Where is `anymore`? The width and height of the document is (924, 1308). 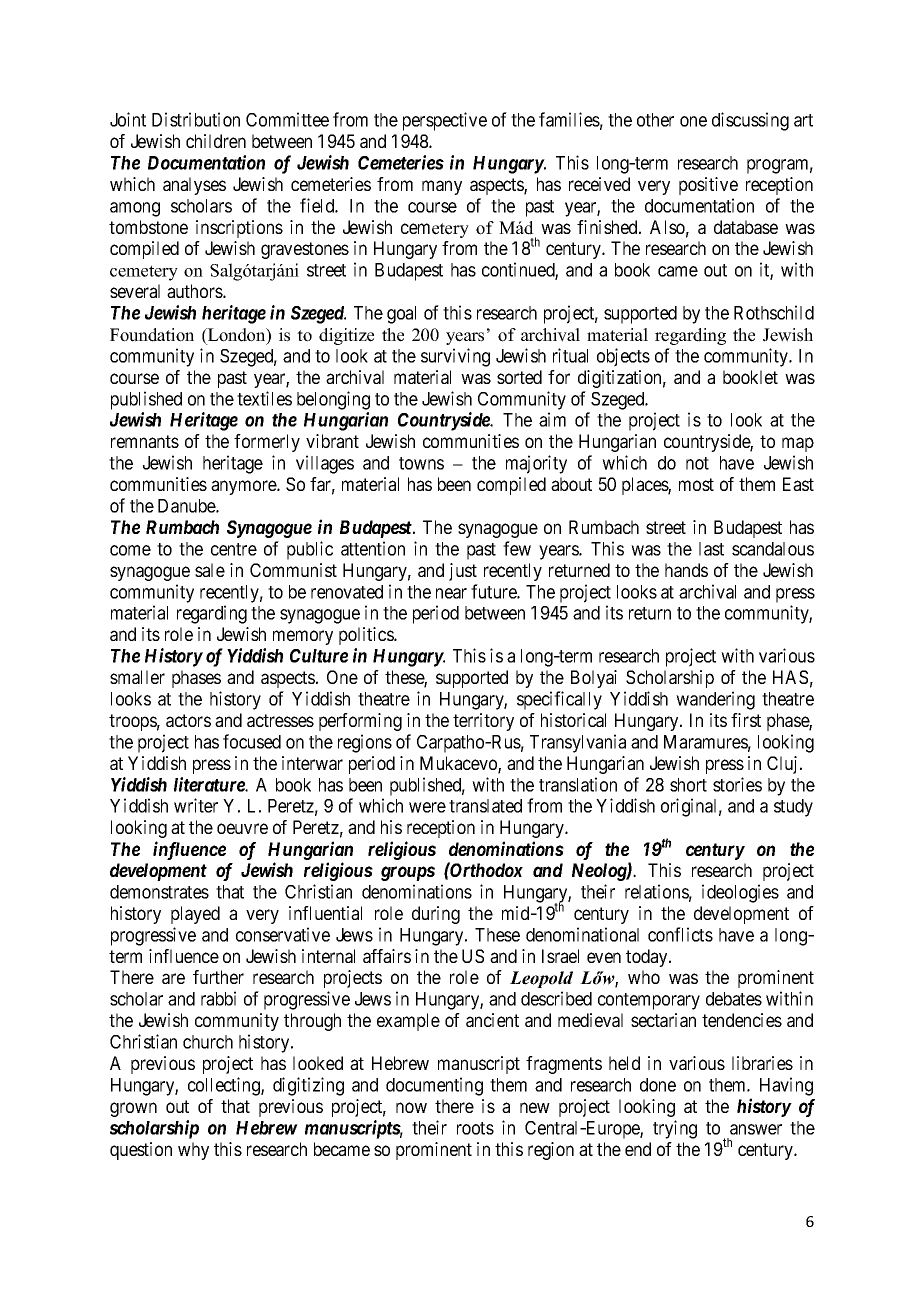
anymore is located at coordinates (244, 487).
